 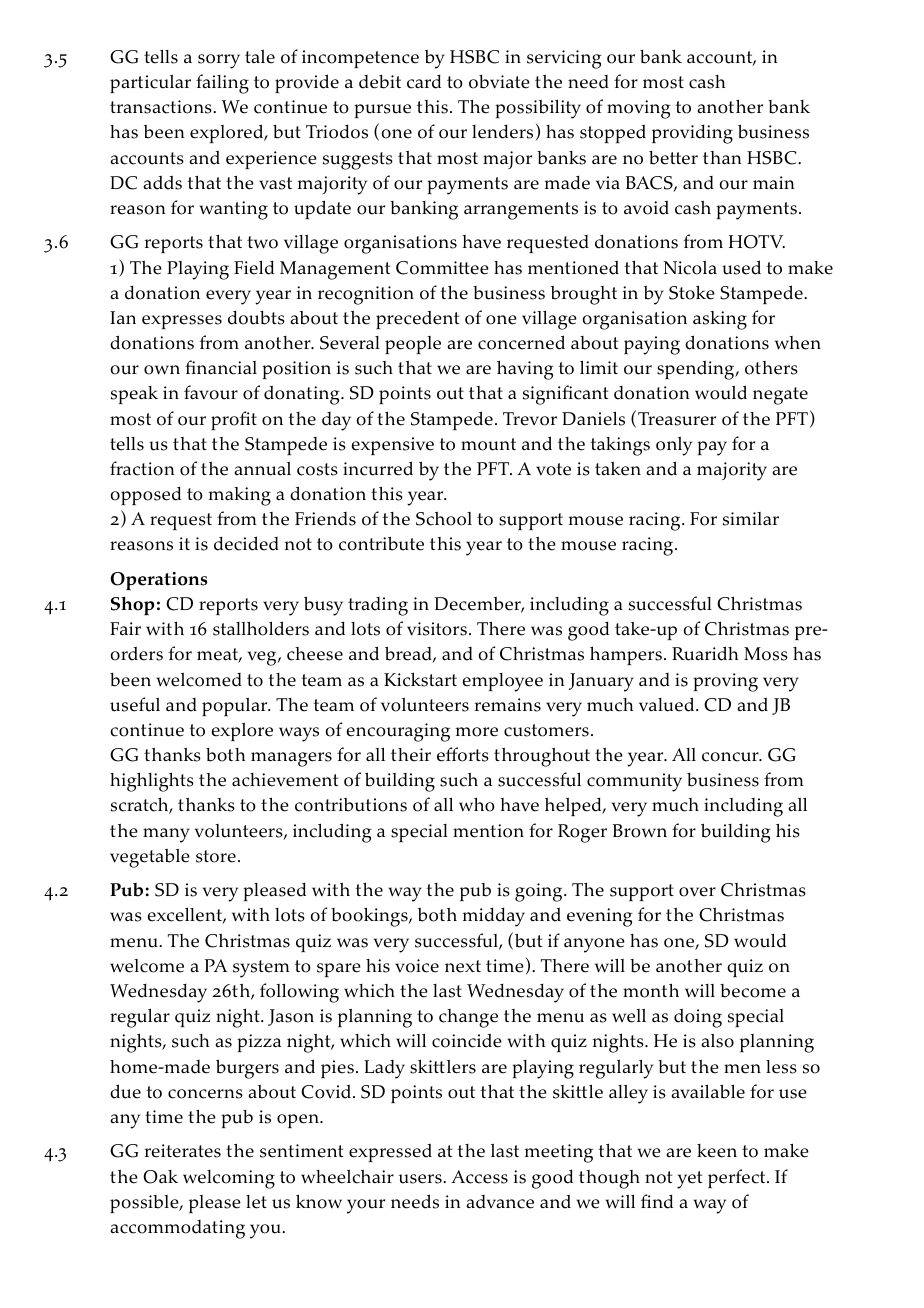 What do you see at coordinates (479, 1177) in the screenshot?
I see `Access` at bounding box center [479, 1177].
